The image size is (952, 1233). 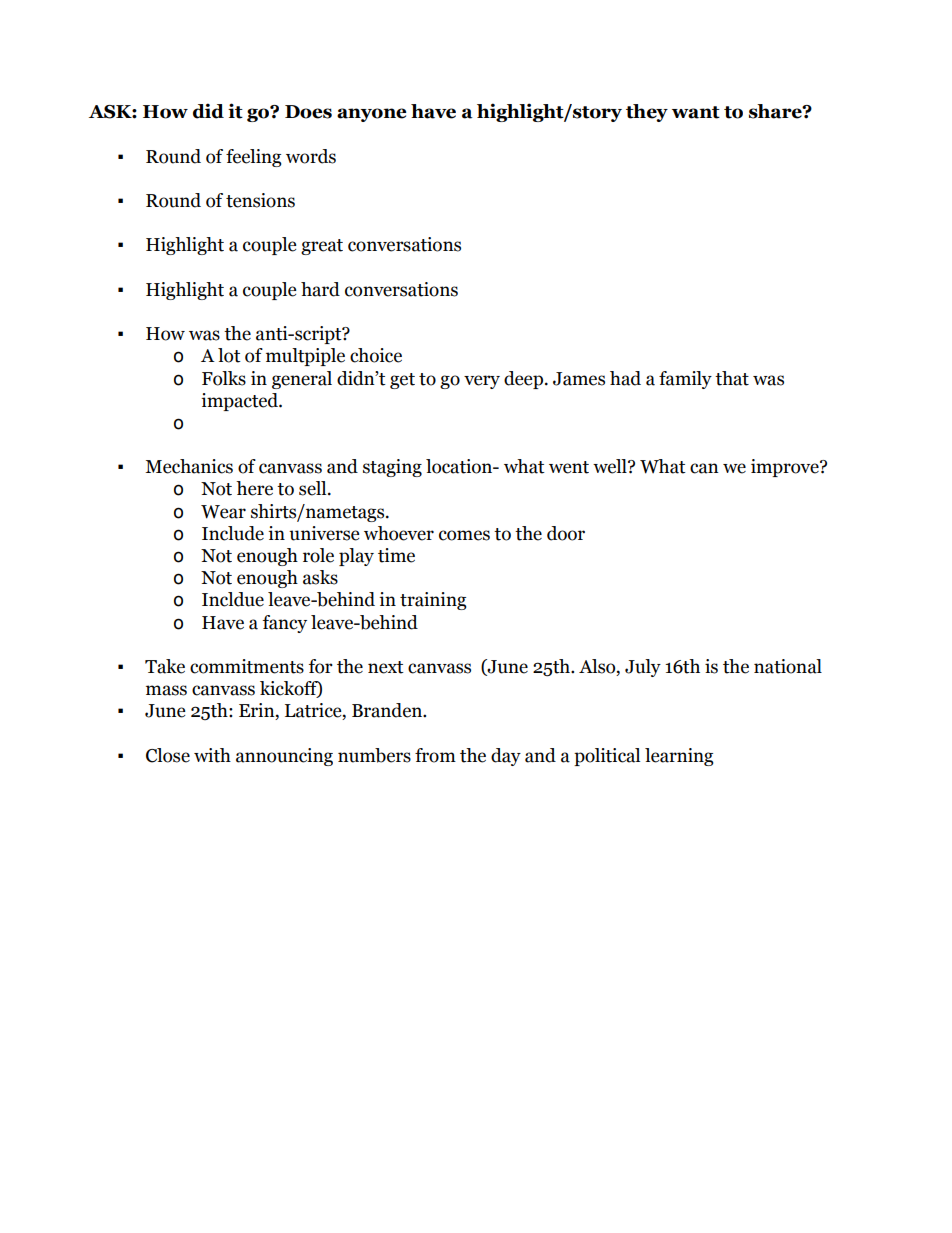 What do you see at coordinates (506, 757) in the document?
I see `day` at bounding box center [506, 757].
